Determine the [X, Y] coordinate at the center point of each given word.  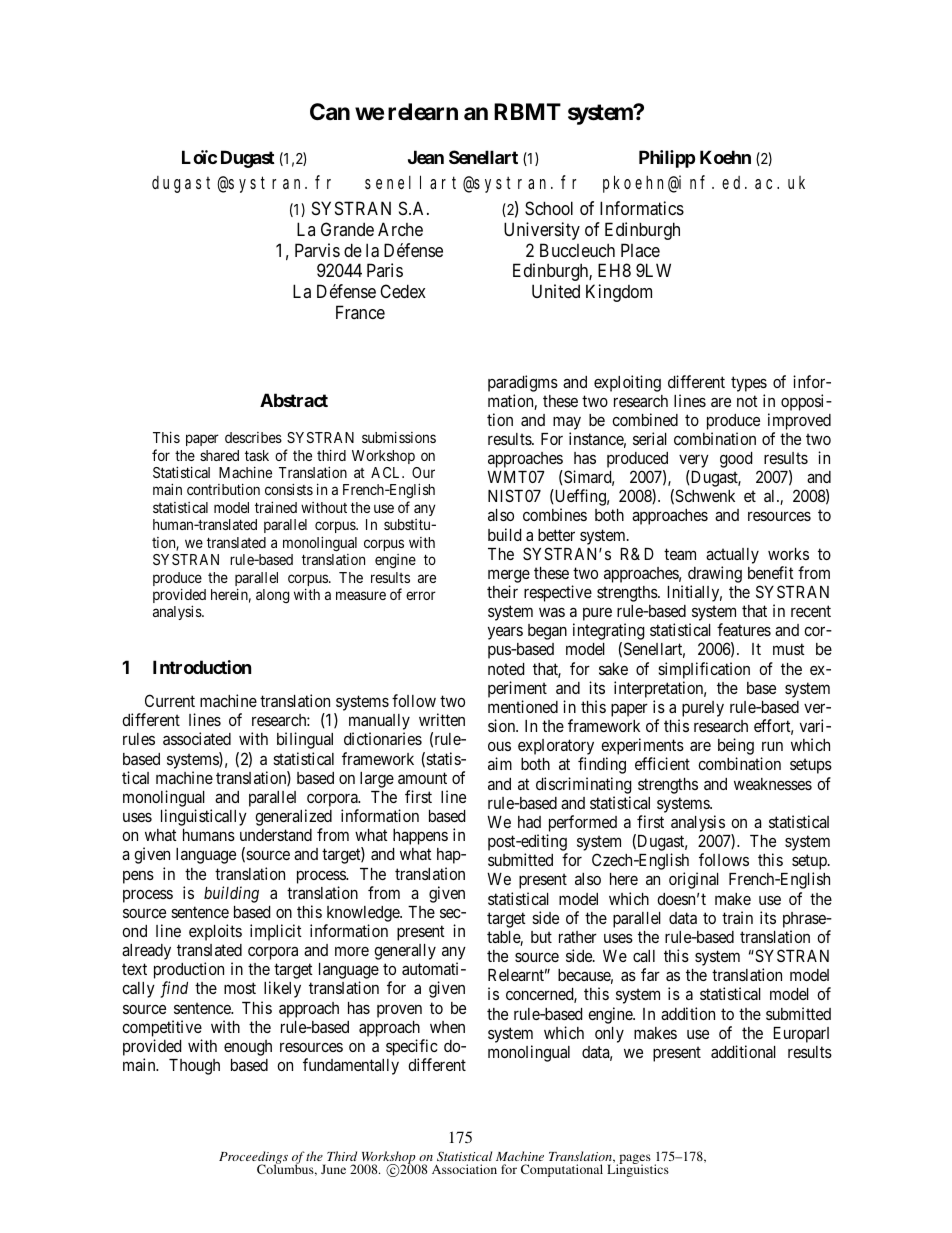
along [272, 596]
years [505, 633]
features [744, 629]
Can [330, 112]
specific [412, 1047]
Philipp [667, 159]
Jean [426, 157]
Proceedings [253, 1159]
